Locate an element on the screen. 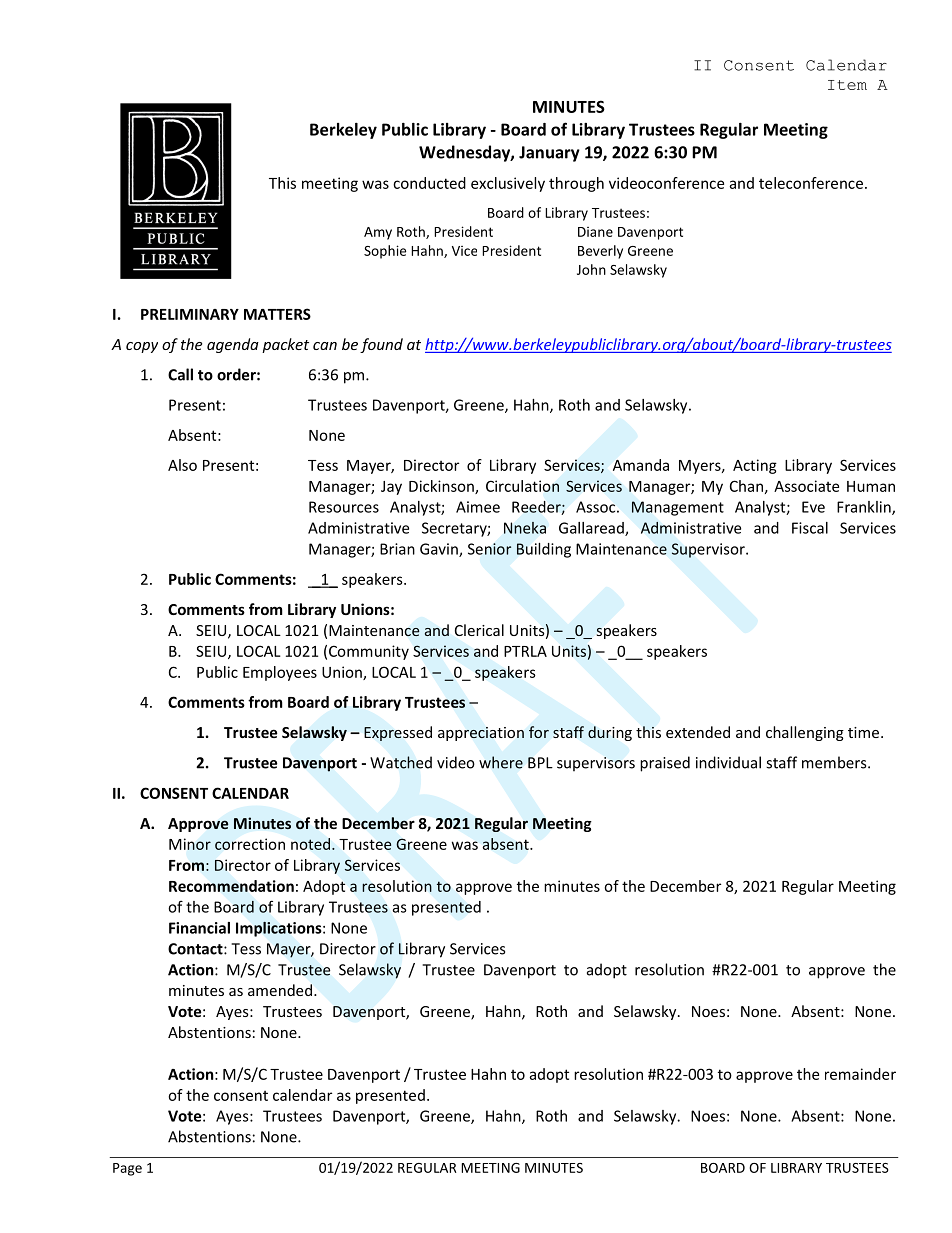 The height and width of the screenshot is (1233, 952). Fiscal is located at coordinates (810, 528).
